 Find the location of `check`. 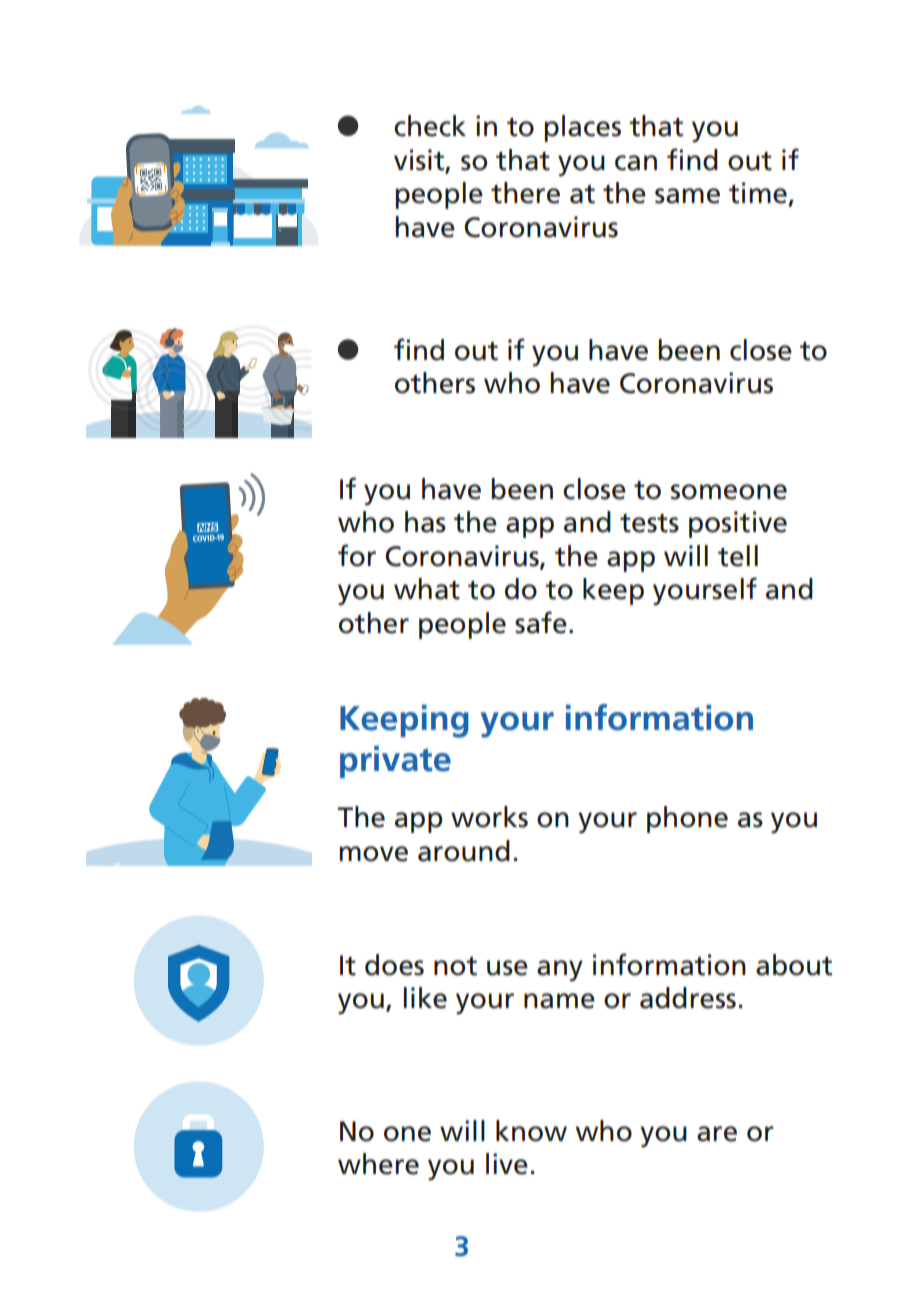

check is located at coordinates (430, 126).
